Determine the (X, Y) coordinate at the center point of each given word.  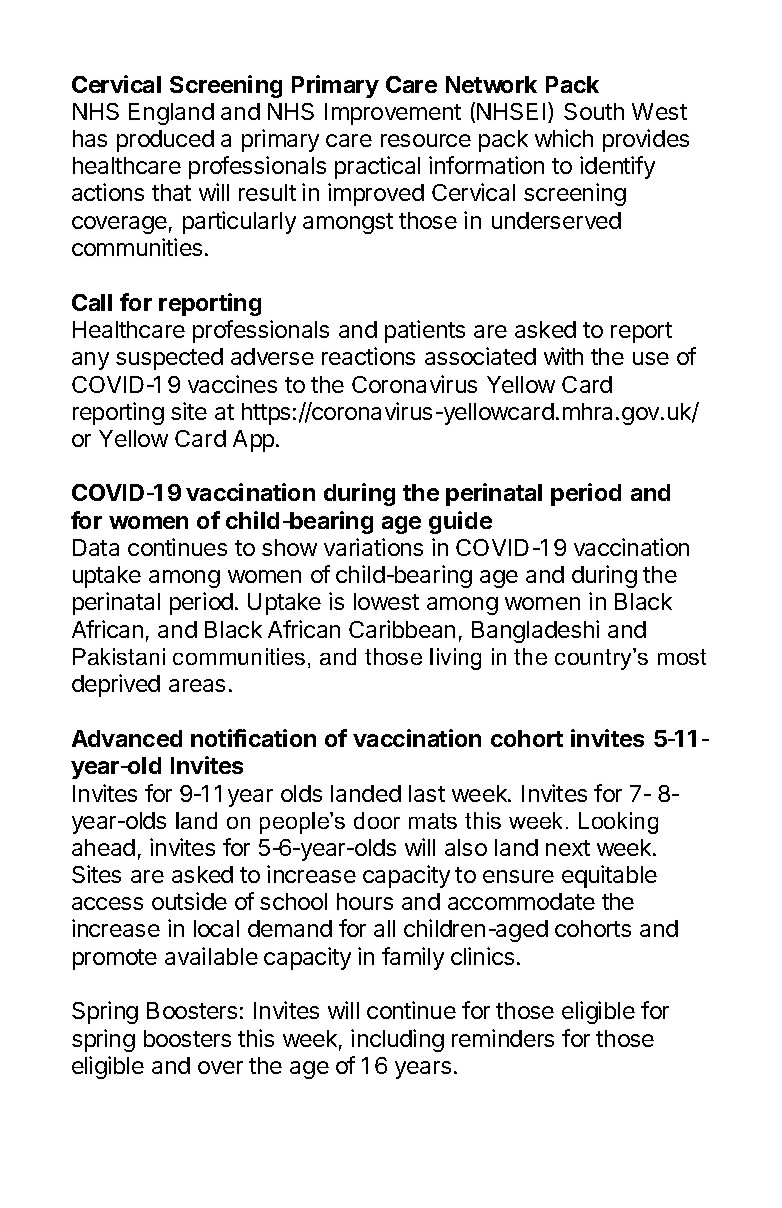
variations (373, 547)
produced (165, 141)
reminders (503, 1038)
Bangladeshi (535, 631)
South (594, 111)
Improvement (393, 114)
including (397, 1040)
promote (115, 959)
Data (96, 547)
